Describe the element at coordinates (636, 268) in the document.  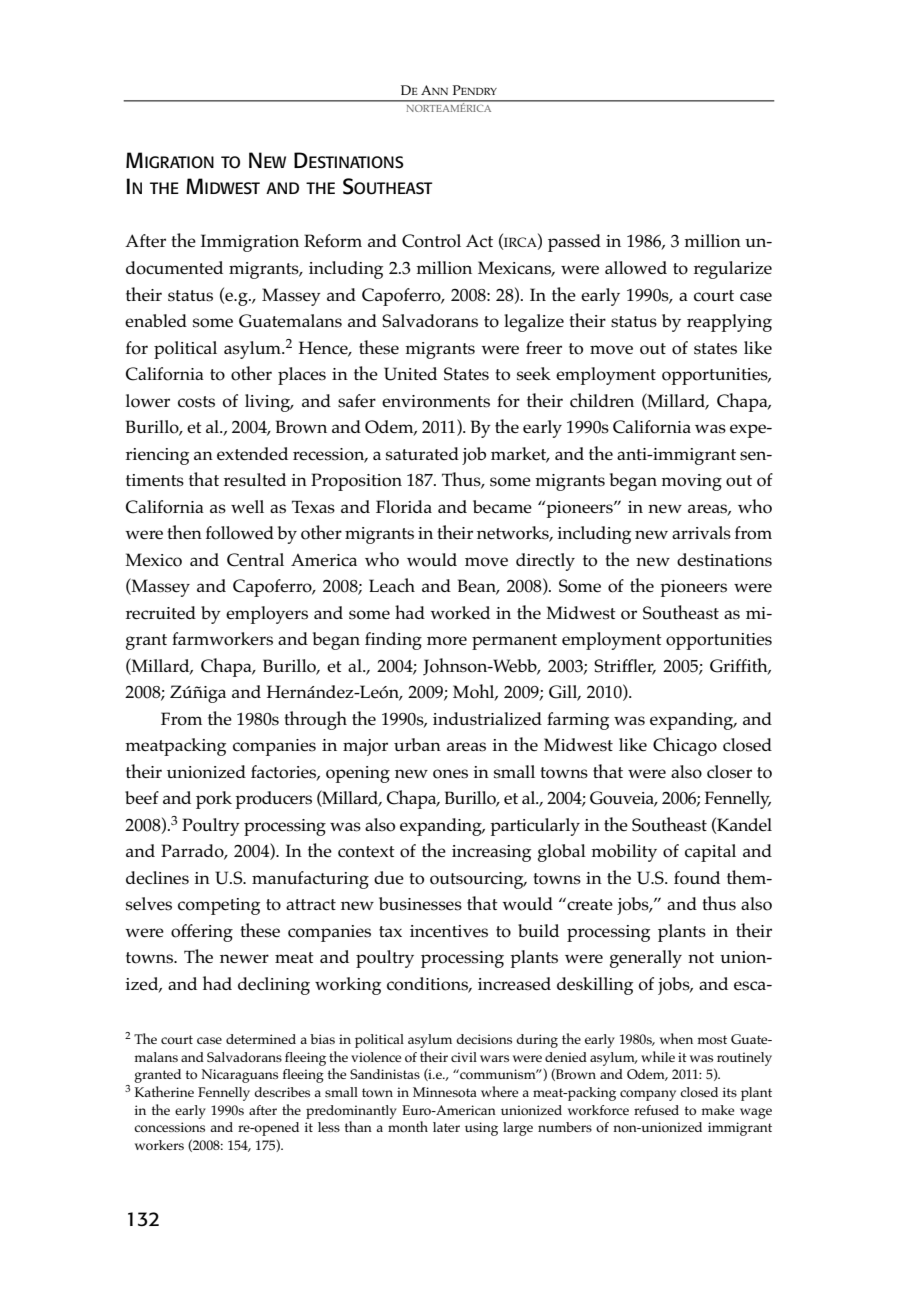
I see `allowed` at that location.
